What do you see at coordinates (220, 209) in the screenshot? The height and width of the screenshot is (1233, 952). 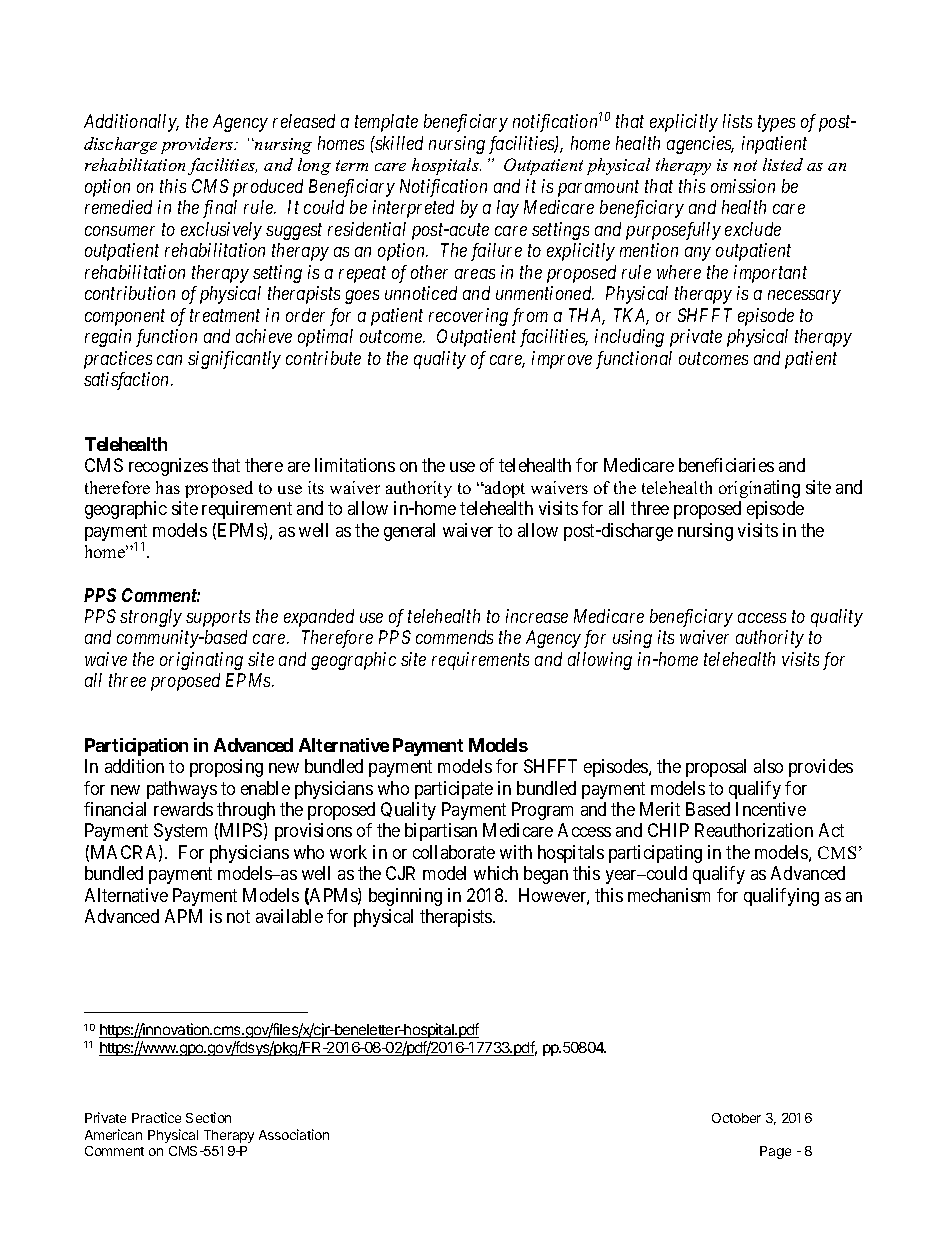 I see `final` at bounding box center [220, 209].
